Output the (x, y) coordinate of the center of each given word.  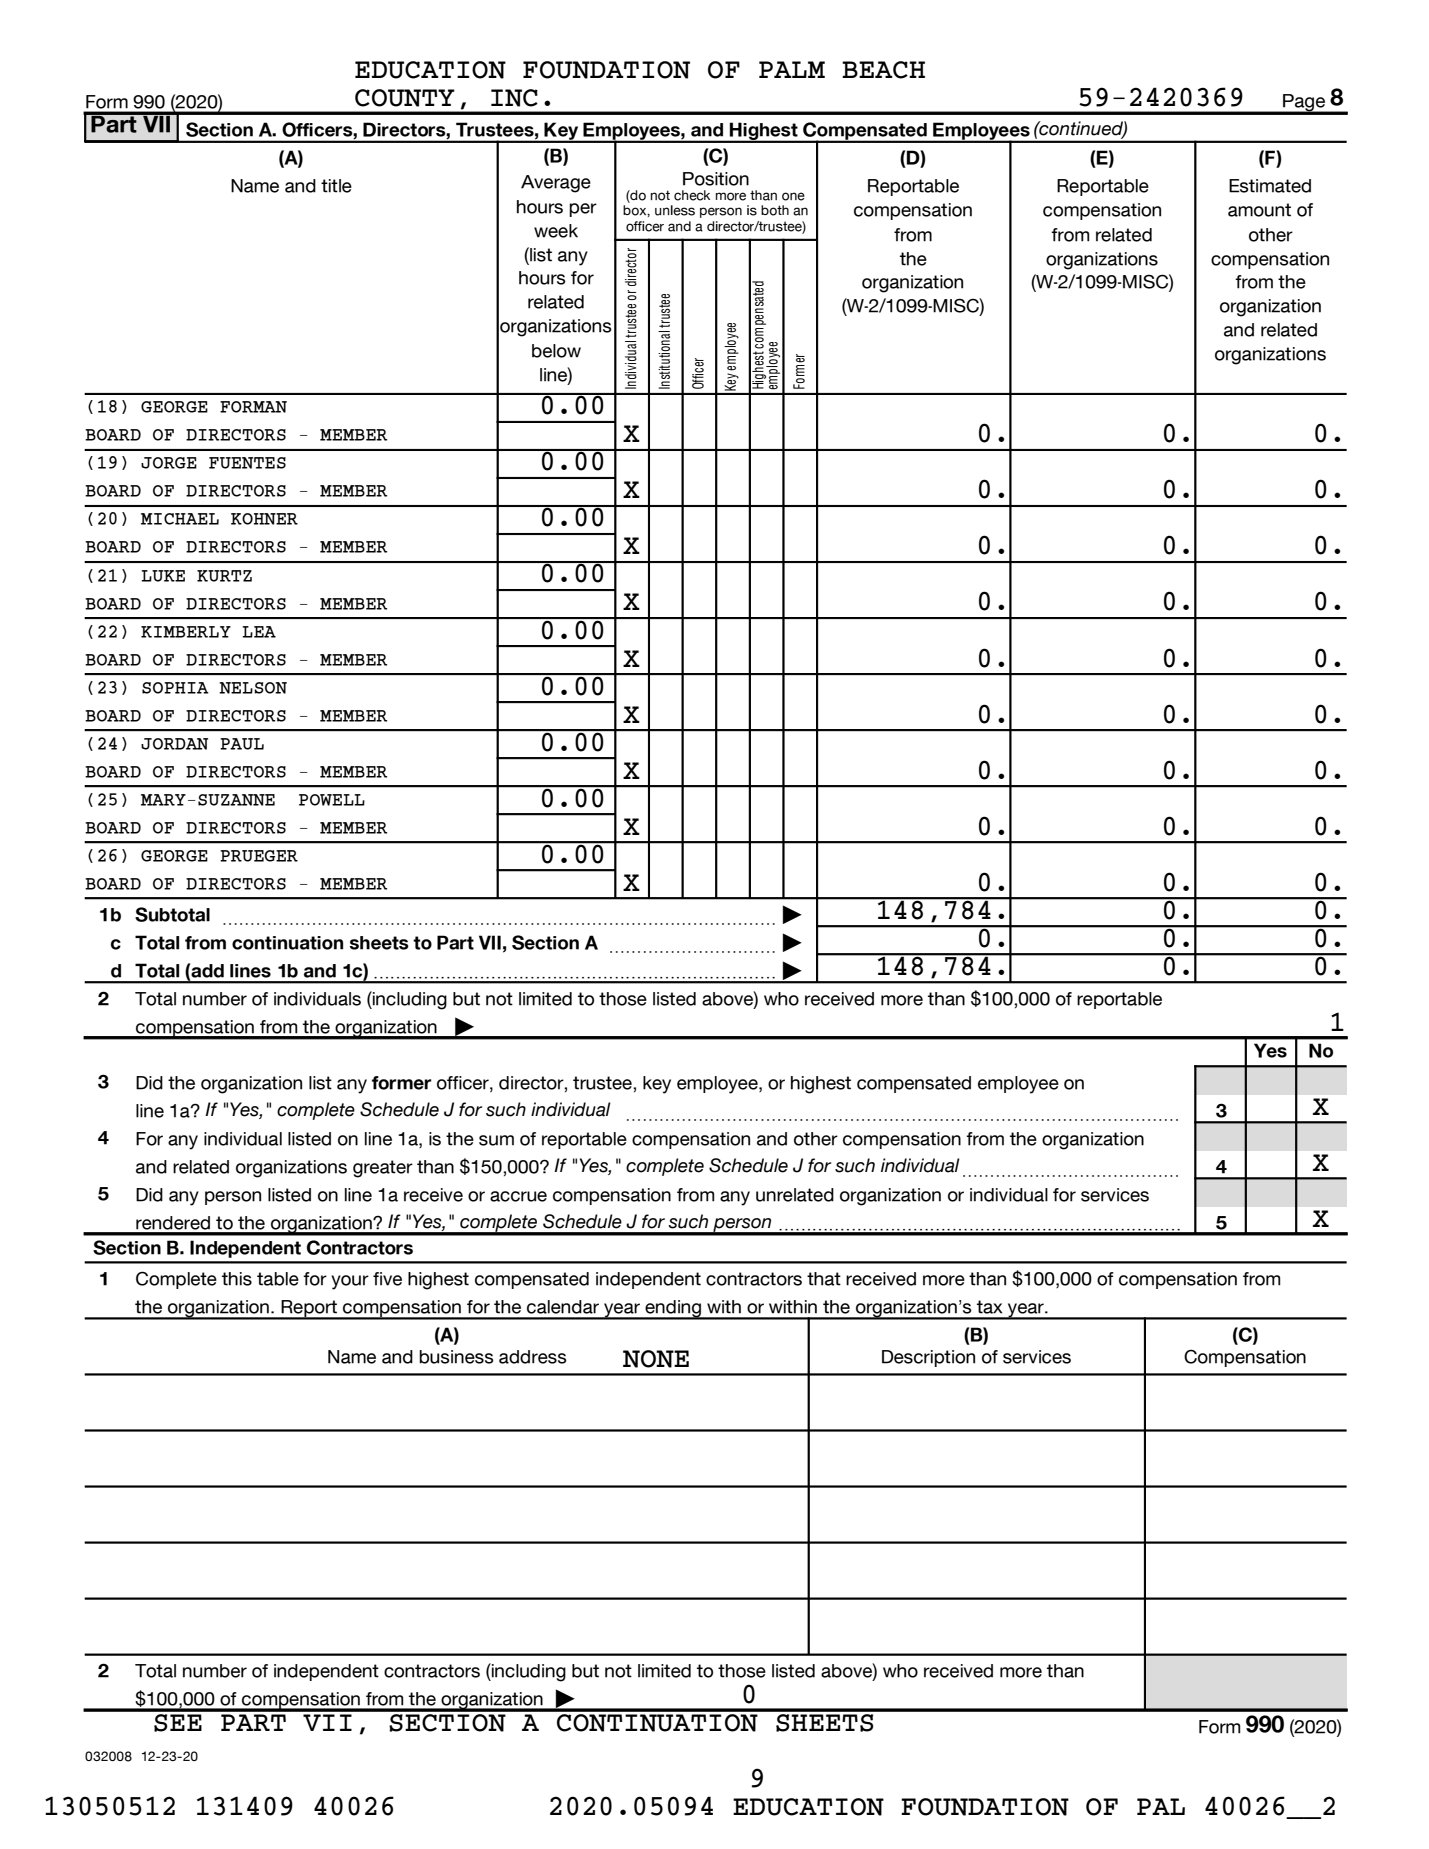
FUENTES (247, 463)
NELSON (253, 688)
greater (383, 1169)
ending (673, 1310)
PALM (792, 69)
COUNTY (405, 98)
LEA (259, 632)
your (350, 1282)
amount (1259, 210)
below (556, 351)
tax (989, 1307)
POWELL (332, 800)
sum (496, 1140)
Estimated (1270, 186)
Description (928, 1358)
